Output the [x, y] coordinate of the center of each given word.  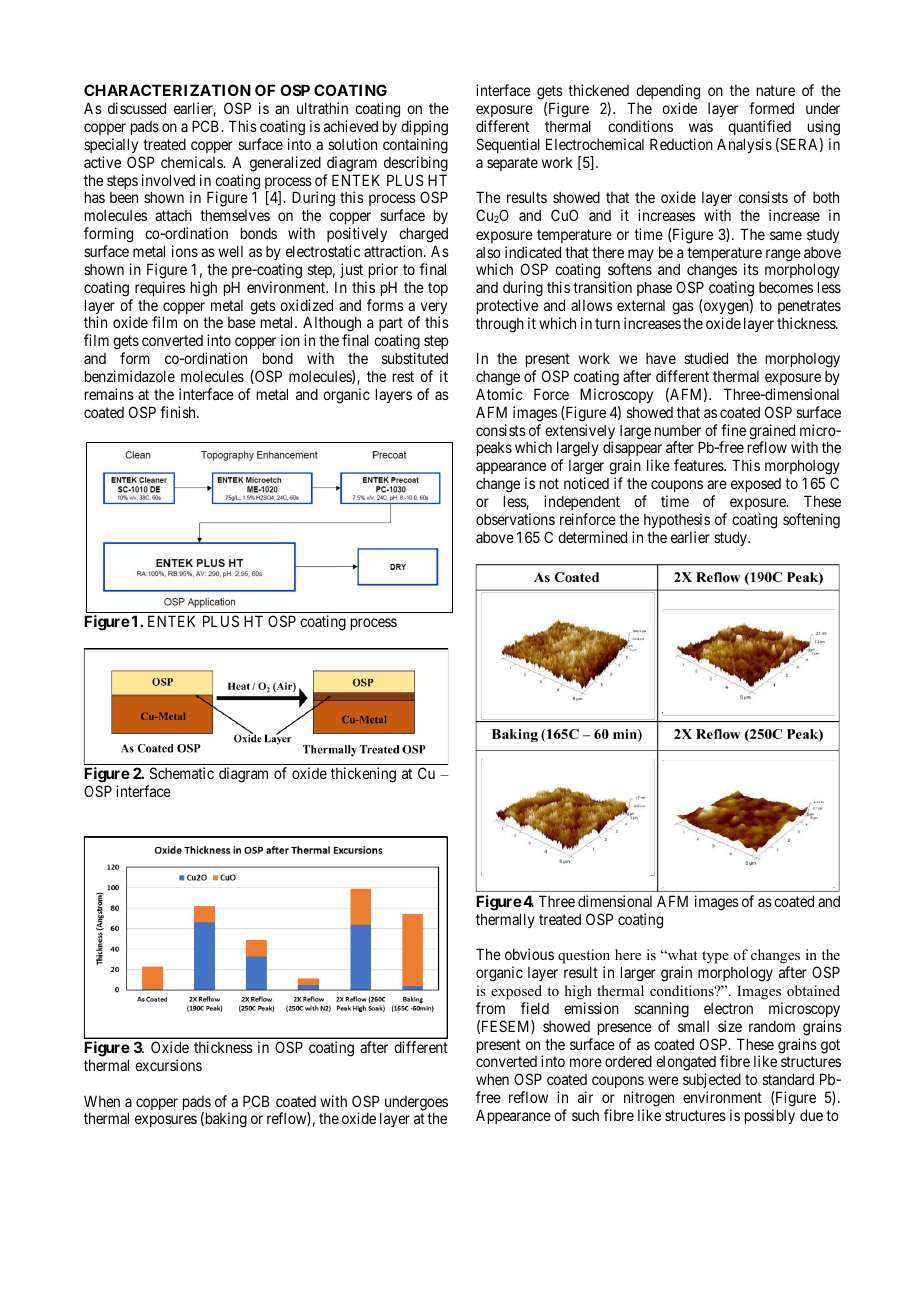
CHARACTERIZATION [167, 90]
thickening [363, 775]
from [490, 1008]
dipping [424, 128]
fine [733, 430]
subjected [712, 1082]
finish [179, 412]
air [585, 1097]
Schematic [182, 773]
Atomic [499, 394]
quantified [759, 127]
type [715, 957]
